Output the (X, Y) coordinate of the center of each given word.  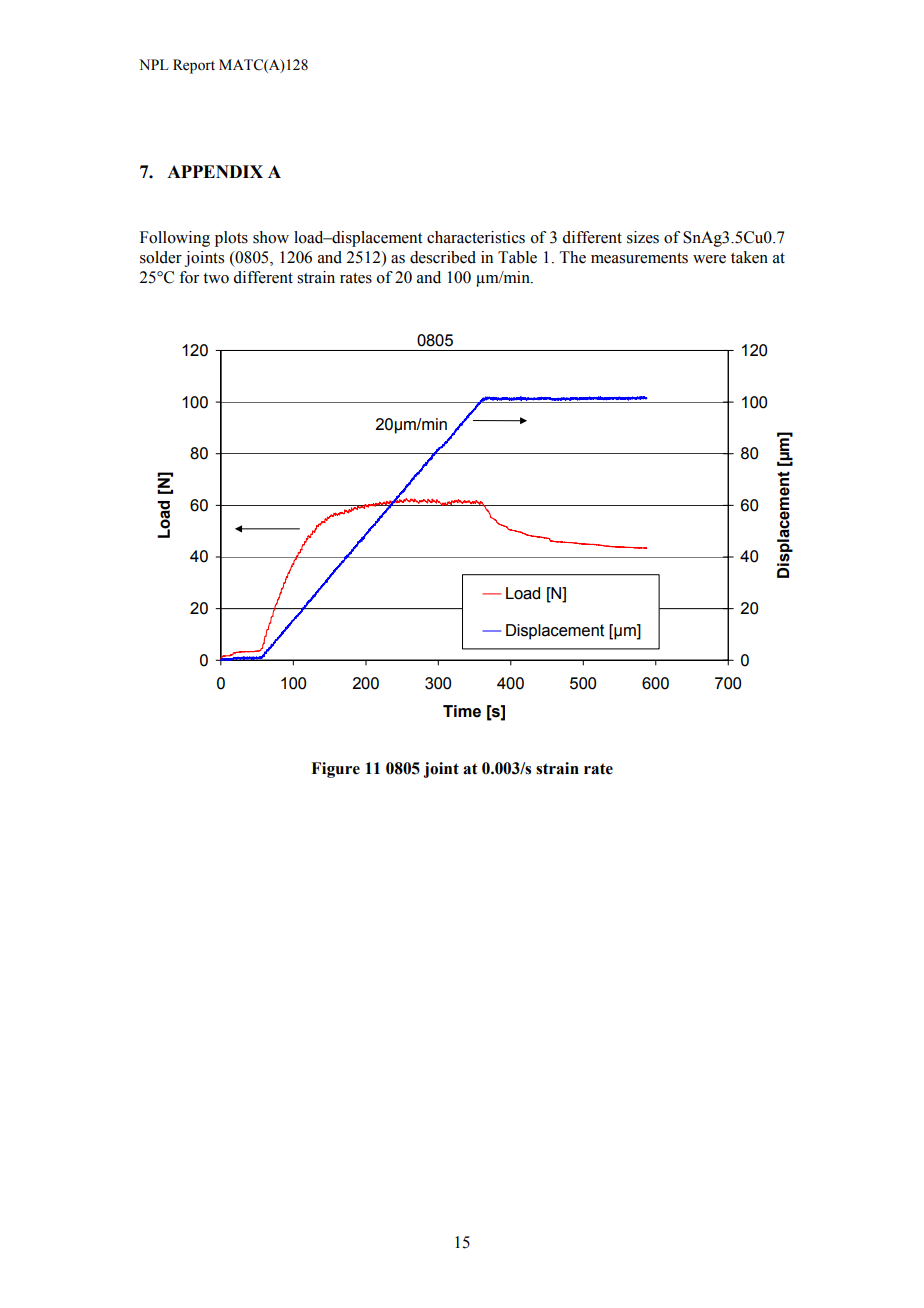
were (709, 259)
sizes (643, 237)
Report (194, 66)
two (216, 278)
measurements (639, 258)
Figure (335, 770)
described (443, 257)
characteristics (476, 237)
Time (462, 711)
